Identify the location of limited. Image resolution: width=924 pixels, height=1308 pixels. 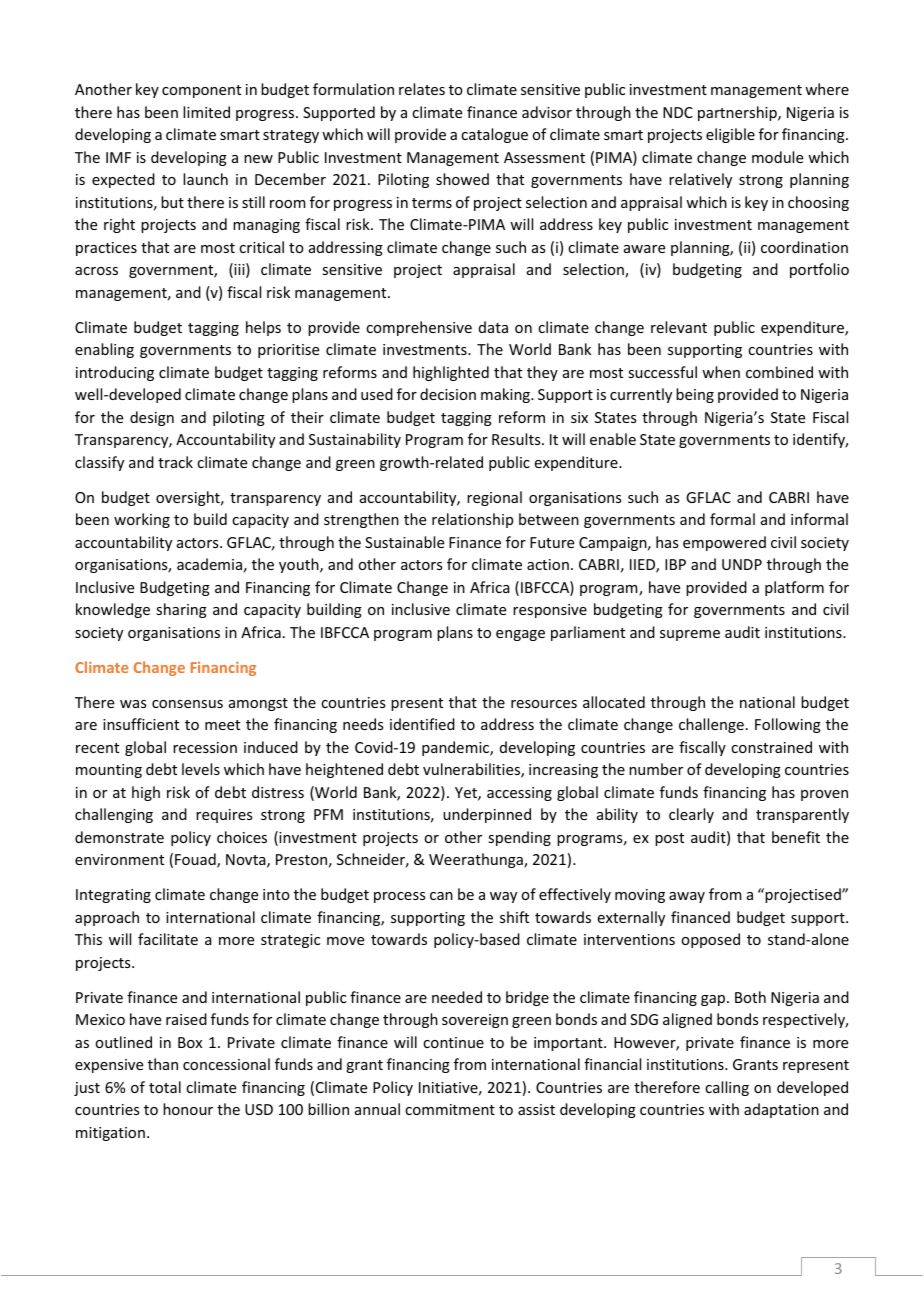
(206, 112).
